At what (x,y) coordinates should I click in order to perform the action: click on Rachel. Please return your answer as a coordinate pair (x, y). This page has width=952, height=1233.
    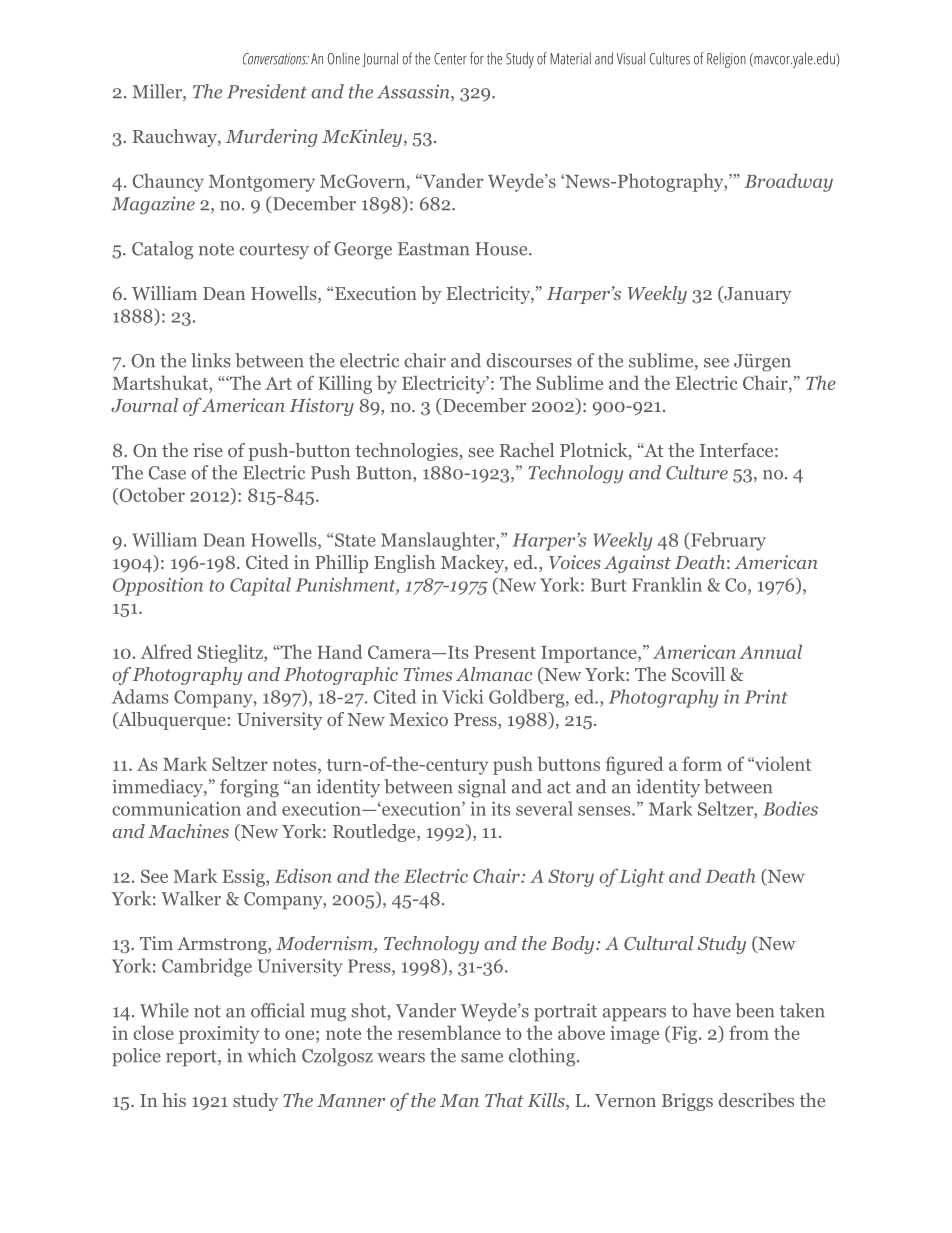
    Looking at the image, I should click on (527, 450).
